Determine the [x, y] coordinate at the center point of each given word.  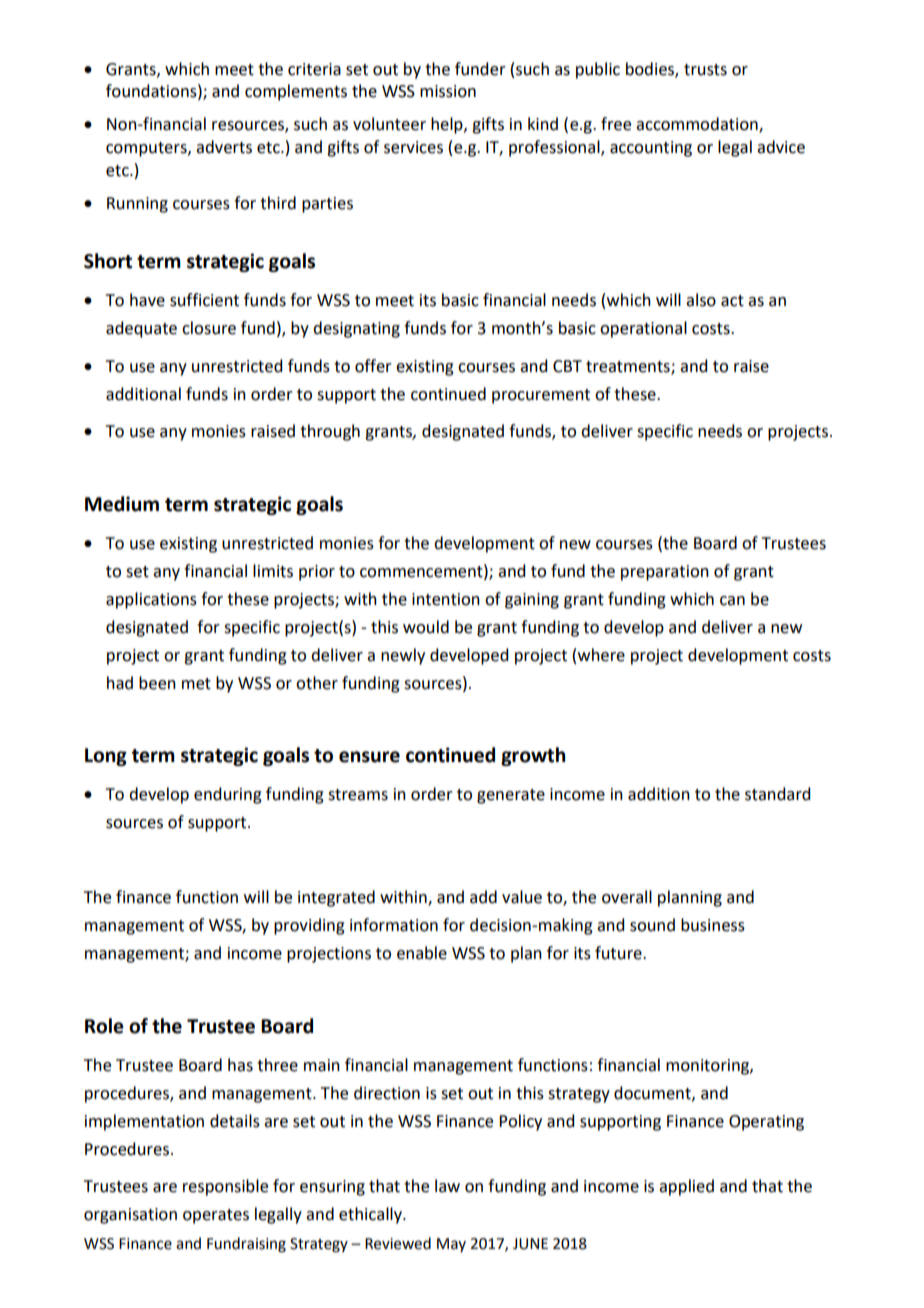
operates [216, 1216]
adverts [224, 147]
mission [448, 91]
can [732, 601]
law [447, 1186]
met [196, 684]
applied [686, 1187]
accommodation [698, 125]
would [426, 627]
